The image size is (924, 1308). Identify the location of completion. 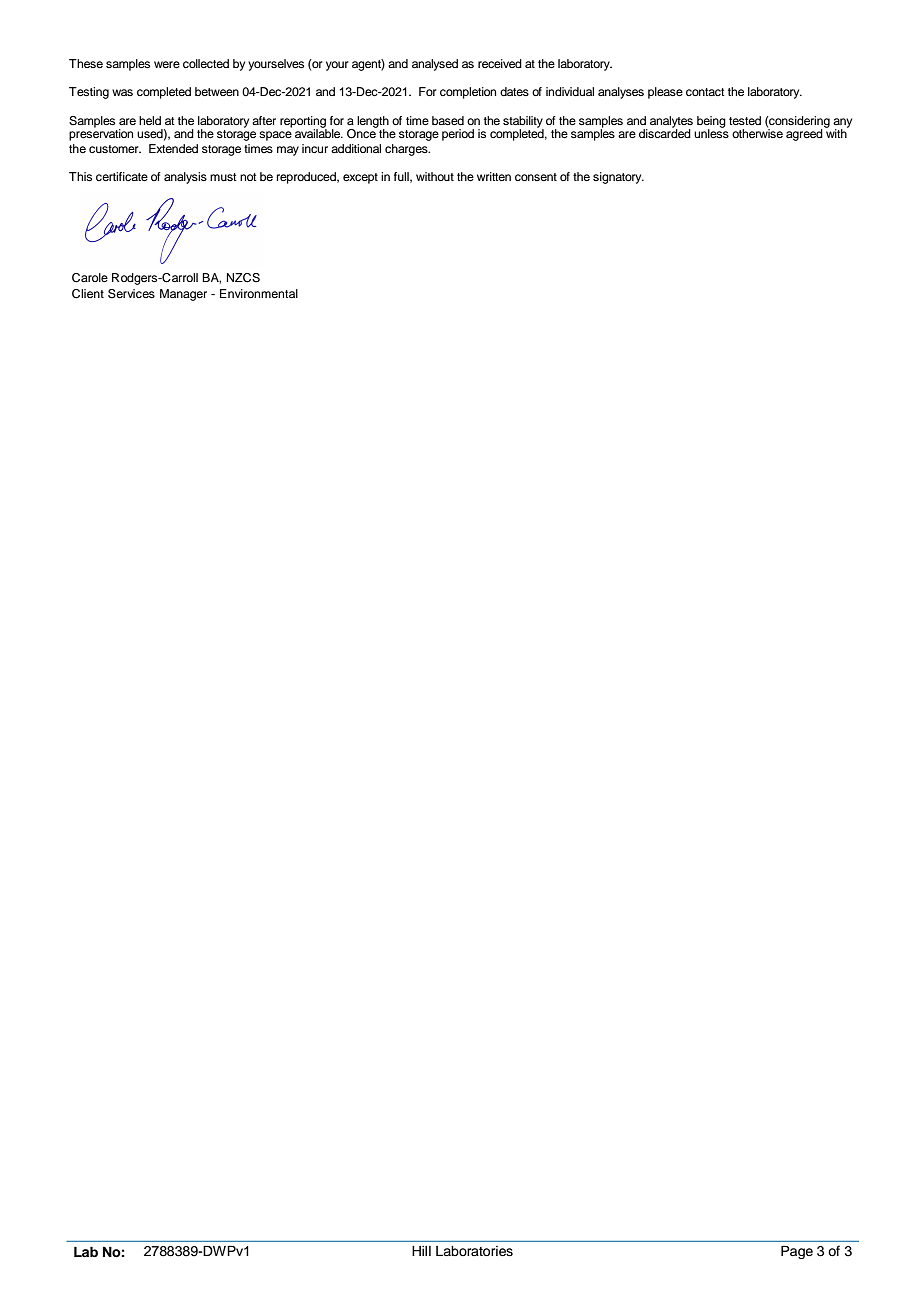
(468, 93).
